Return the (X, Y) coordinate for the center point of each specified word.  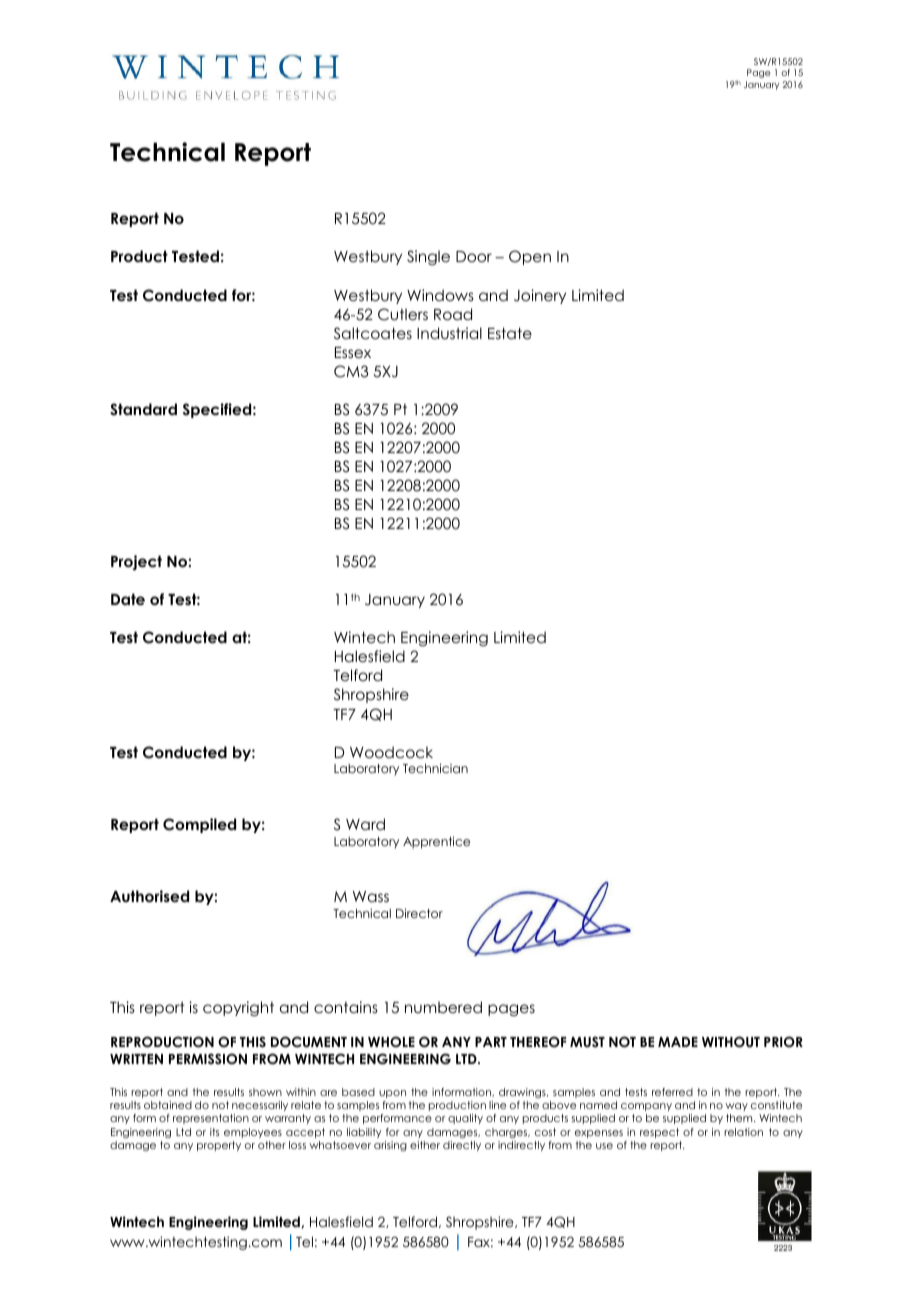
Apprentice (436, 842)
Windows (440, 295)
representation (211, 1119)
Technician (435, 768)
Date (128, 599)
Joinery (540, 296)
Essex (353, 352)
